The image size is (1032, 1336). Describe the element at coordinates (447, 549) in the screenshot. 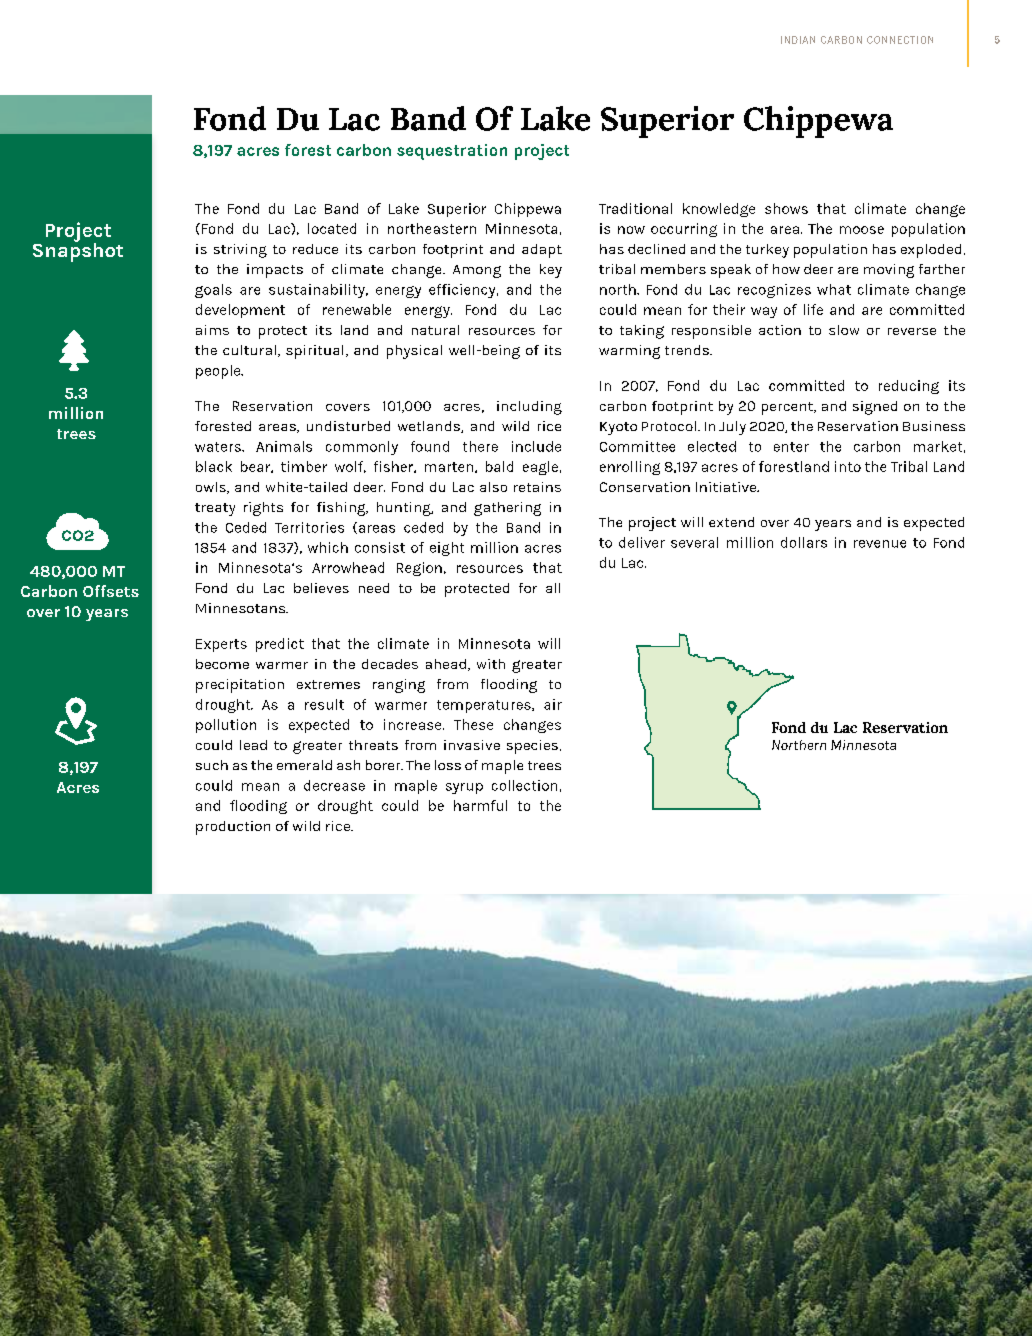

I see `eight` at that location.
